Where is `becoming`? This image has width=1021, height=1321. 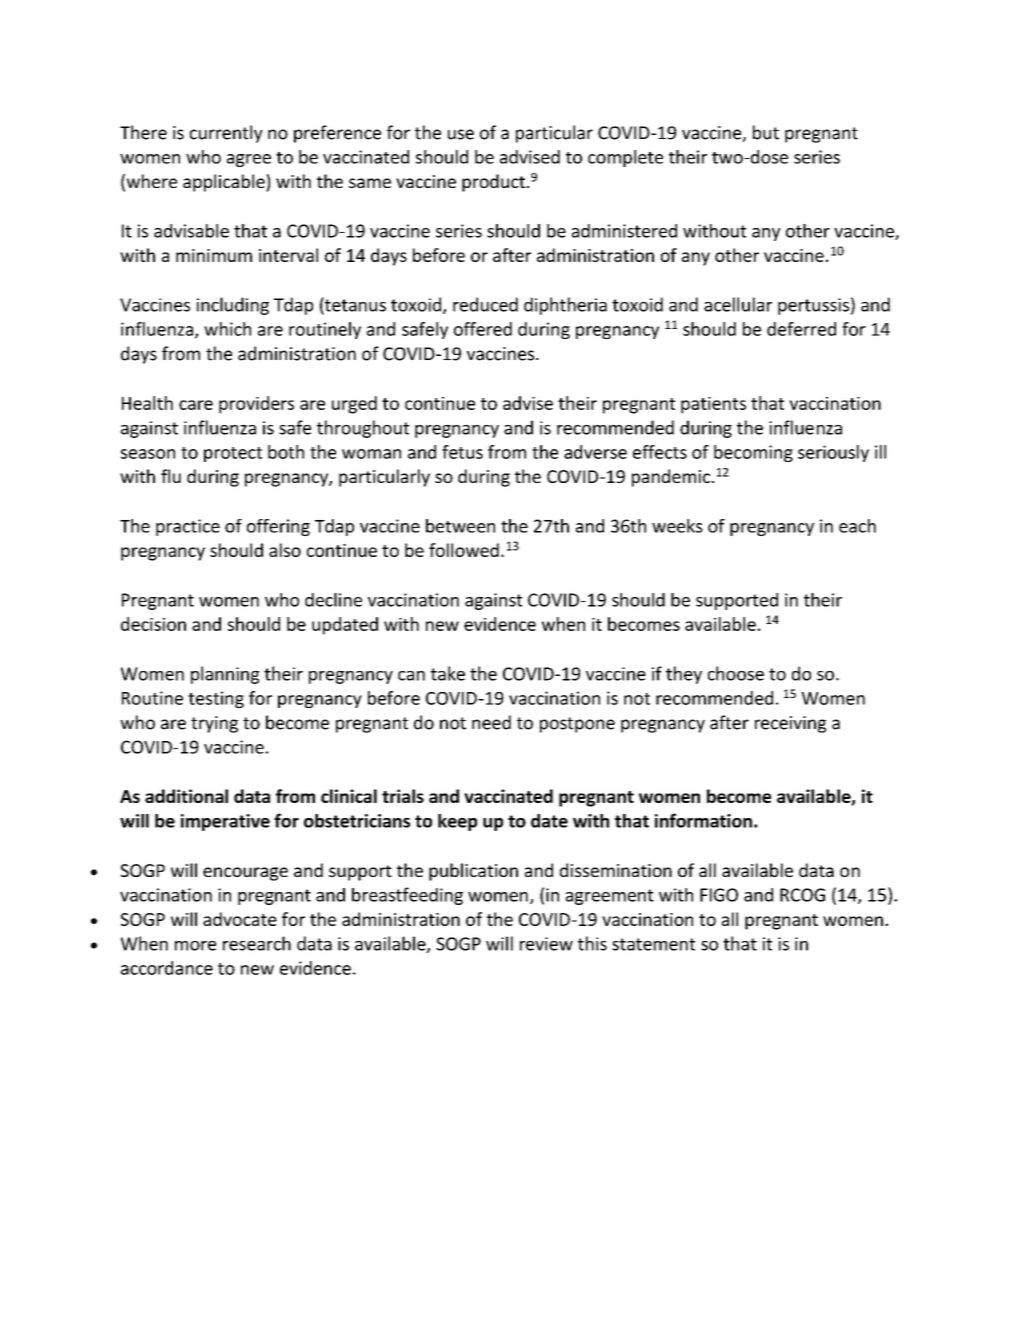
becoming is located at coordinates (753, 453).
